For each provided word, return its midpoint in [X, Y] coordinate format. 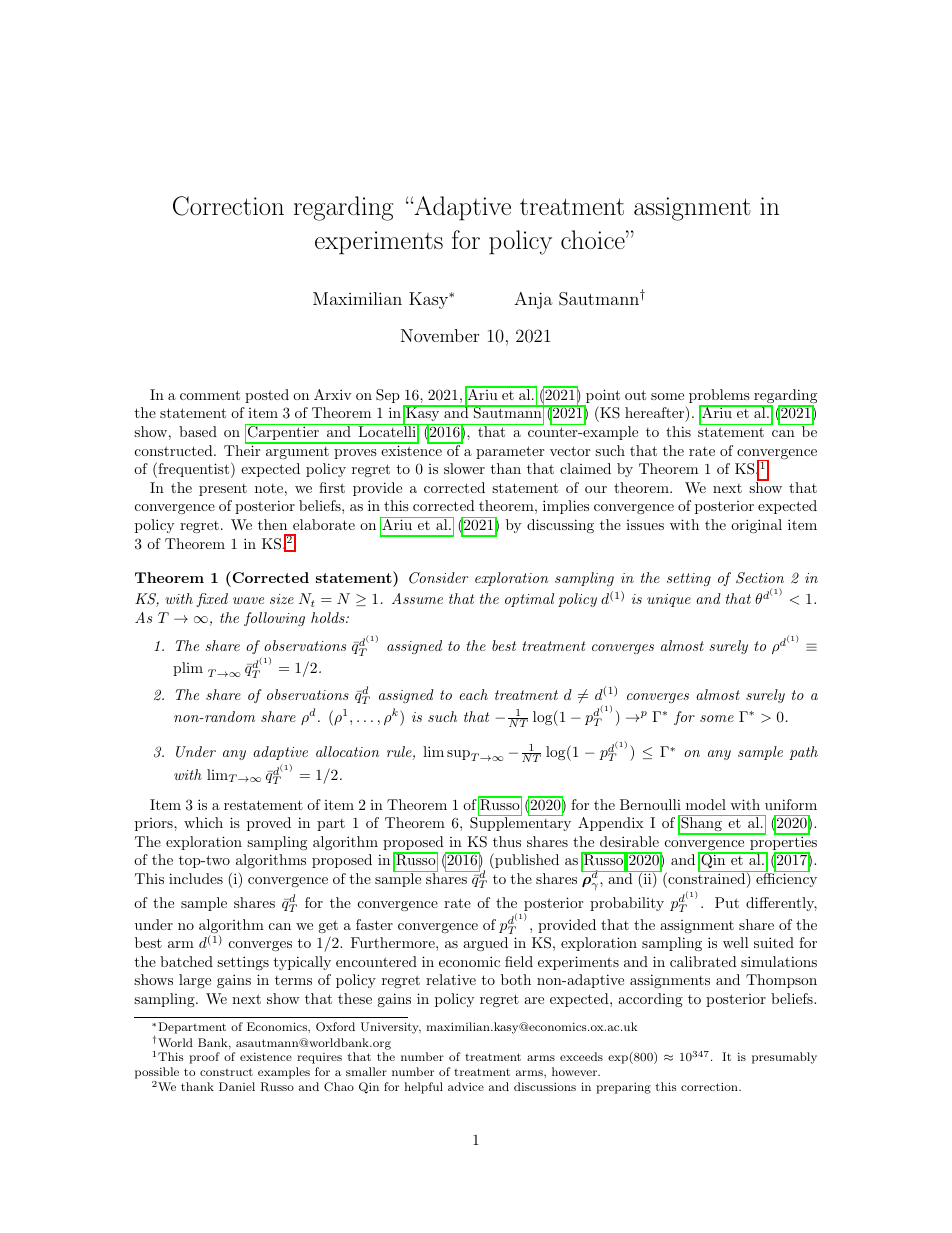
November [440, 335]
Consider [438, 578]
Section [760, 578]
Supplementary [520, 823]
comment [210, 395]
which [203, 822]
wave [248, 600]
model [706, 804]
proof [204, 1058]
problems [720, 397]
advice [466, 1086]
